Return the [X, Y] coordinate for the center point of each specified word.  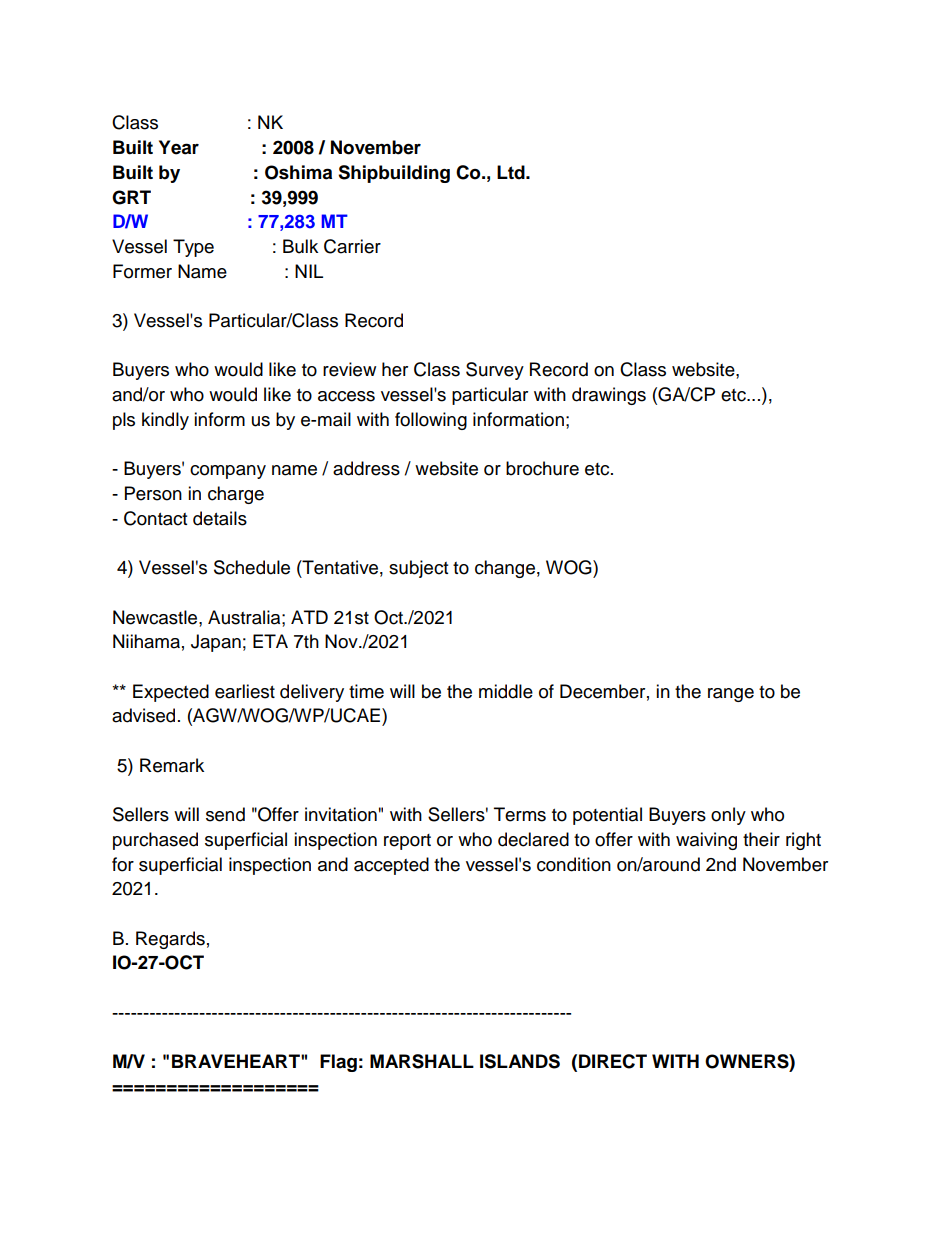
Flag [338, 1063]
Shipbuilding [394, 174]
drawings [609, 396]
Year [179, 147]
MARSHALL [422, 1061]
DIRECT [613, 1061]
